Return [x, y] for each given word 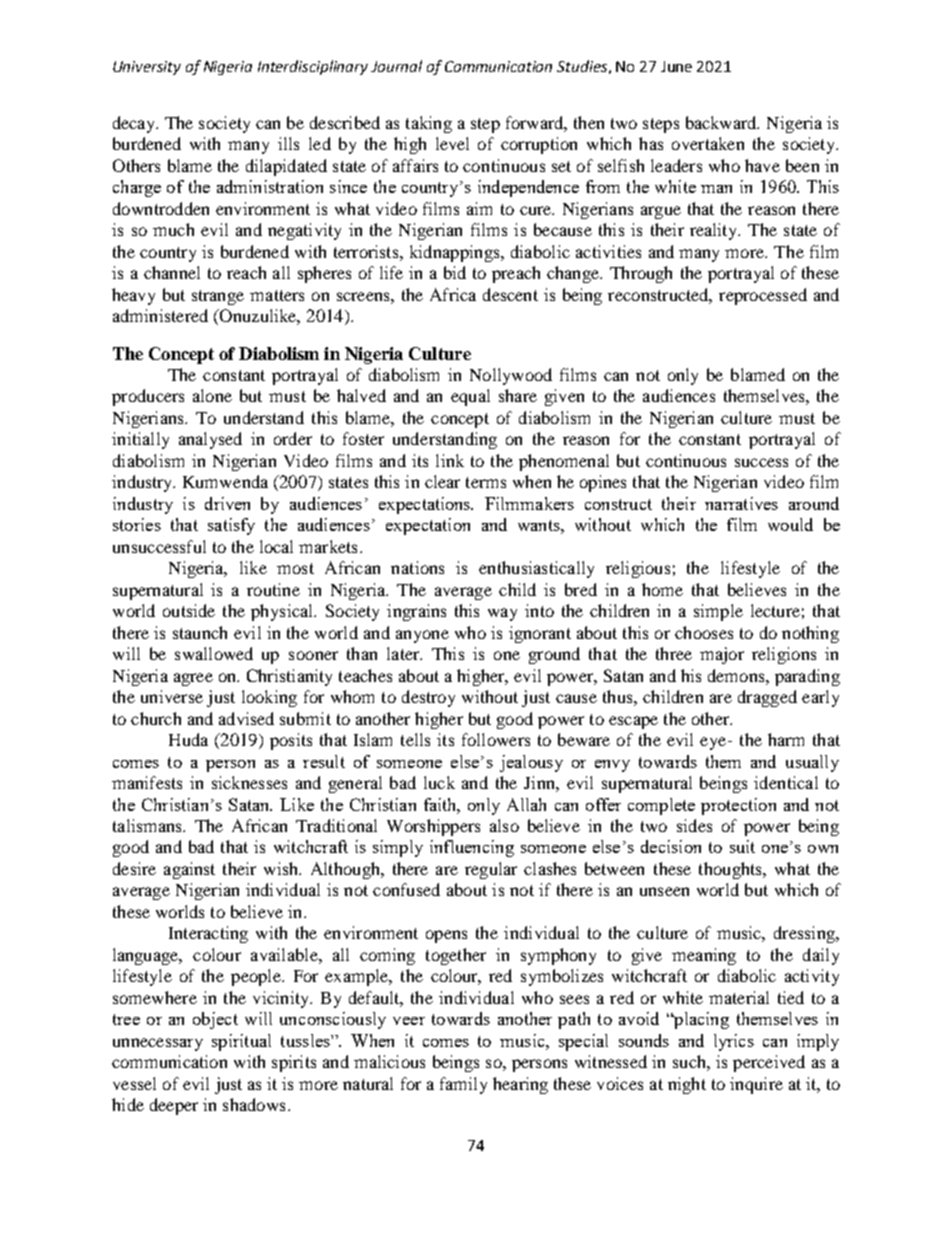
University [147, 68]
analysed [210, 440]
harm [786, 739]
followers [496, 739]
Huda [188, 739]
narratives [741, 503]
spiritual [241, 1042]
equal [470, 397]
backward [722, 122]
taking [429, 124]
